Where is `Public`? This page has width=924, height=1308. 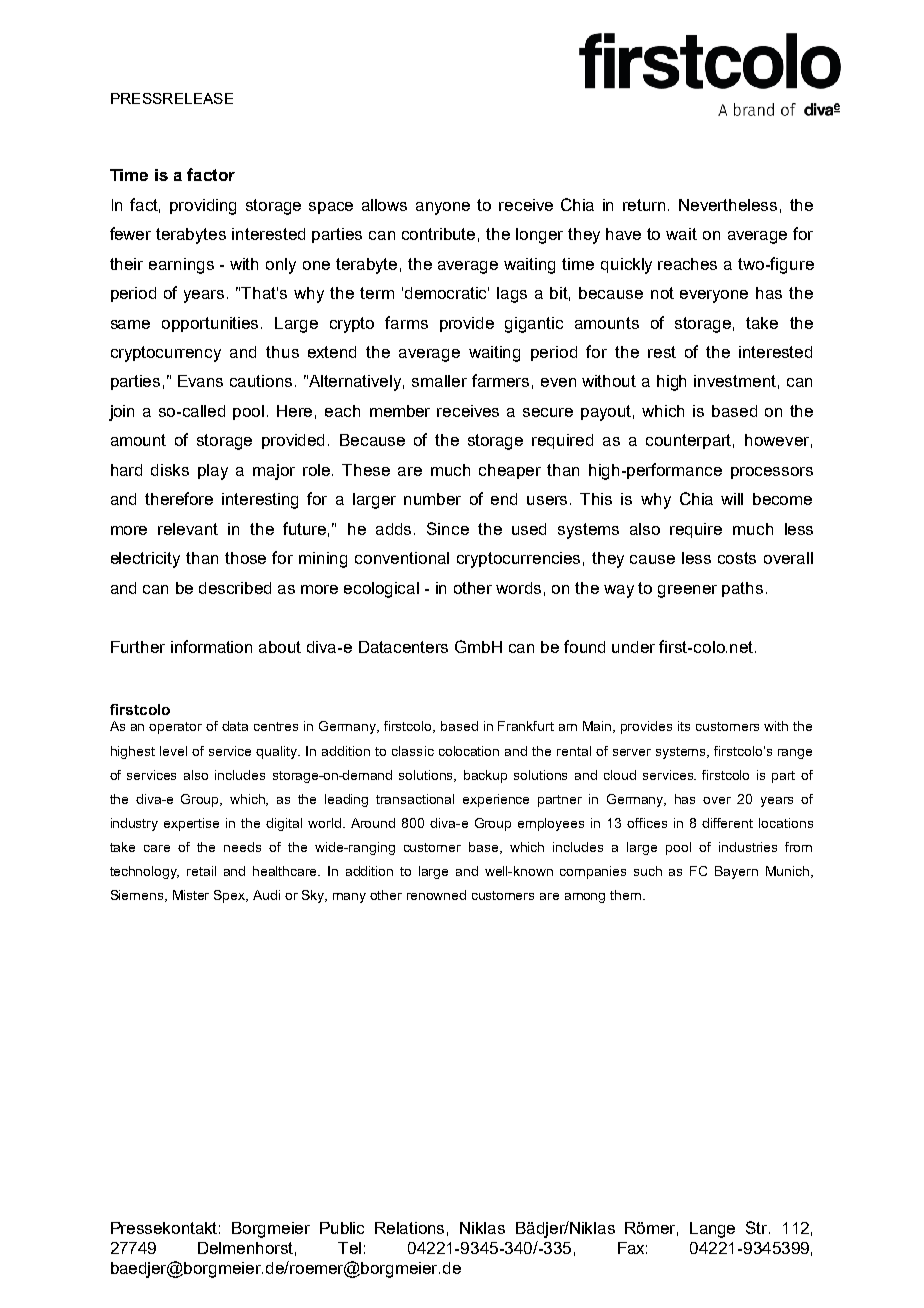 Public is located at coordinates (342, 1228).
